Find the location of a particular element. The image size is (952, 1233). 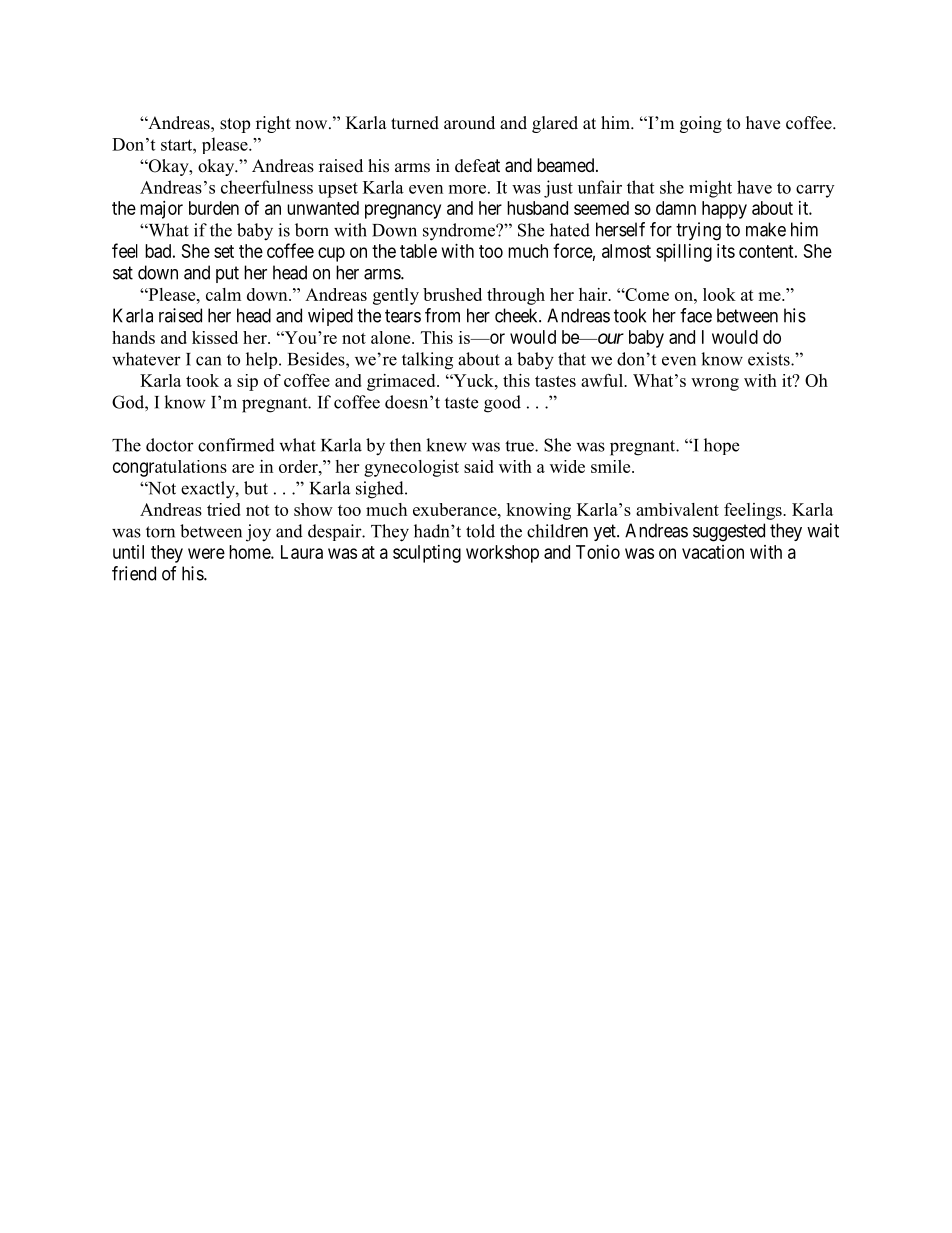

stop is located at coordinates (235, 125).
